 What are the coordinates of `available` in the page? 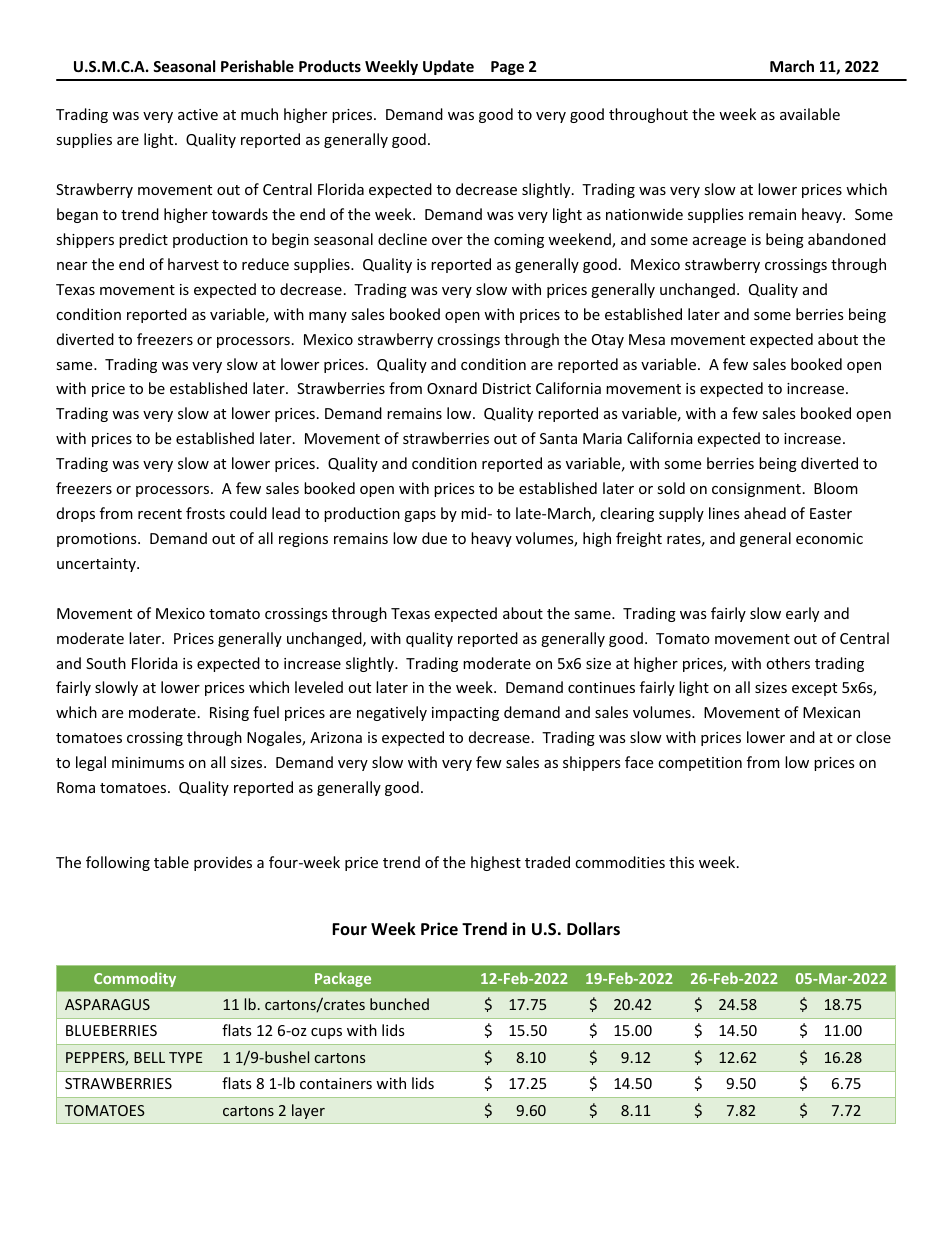 It's located at (810, 114).
